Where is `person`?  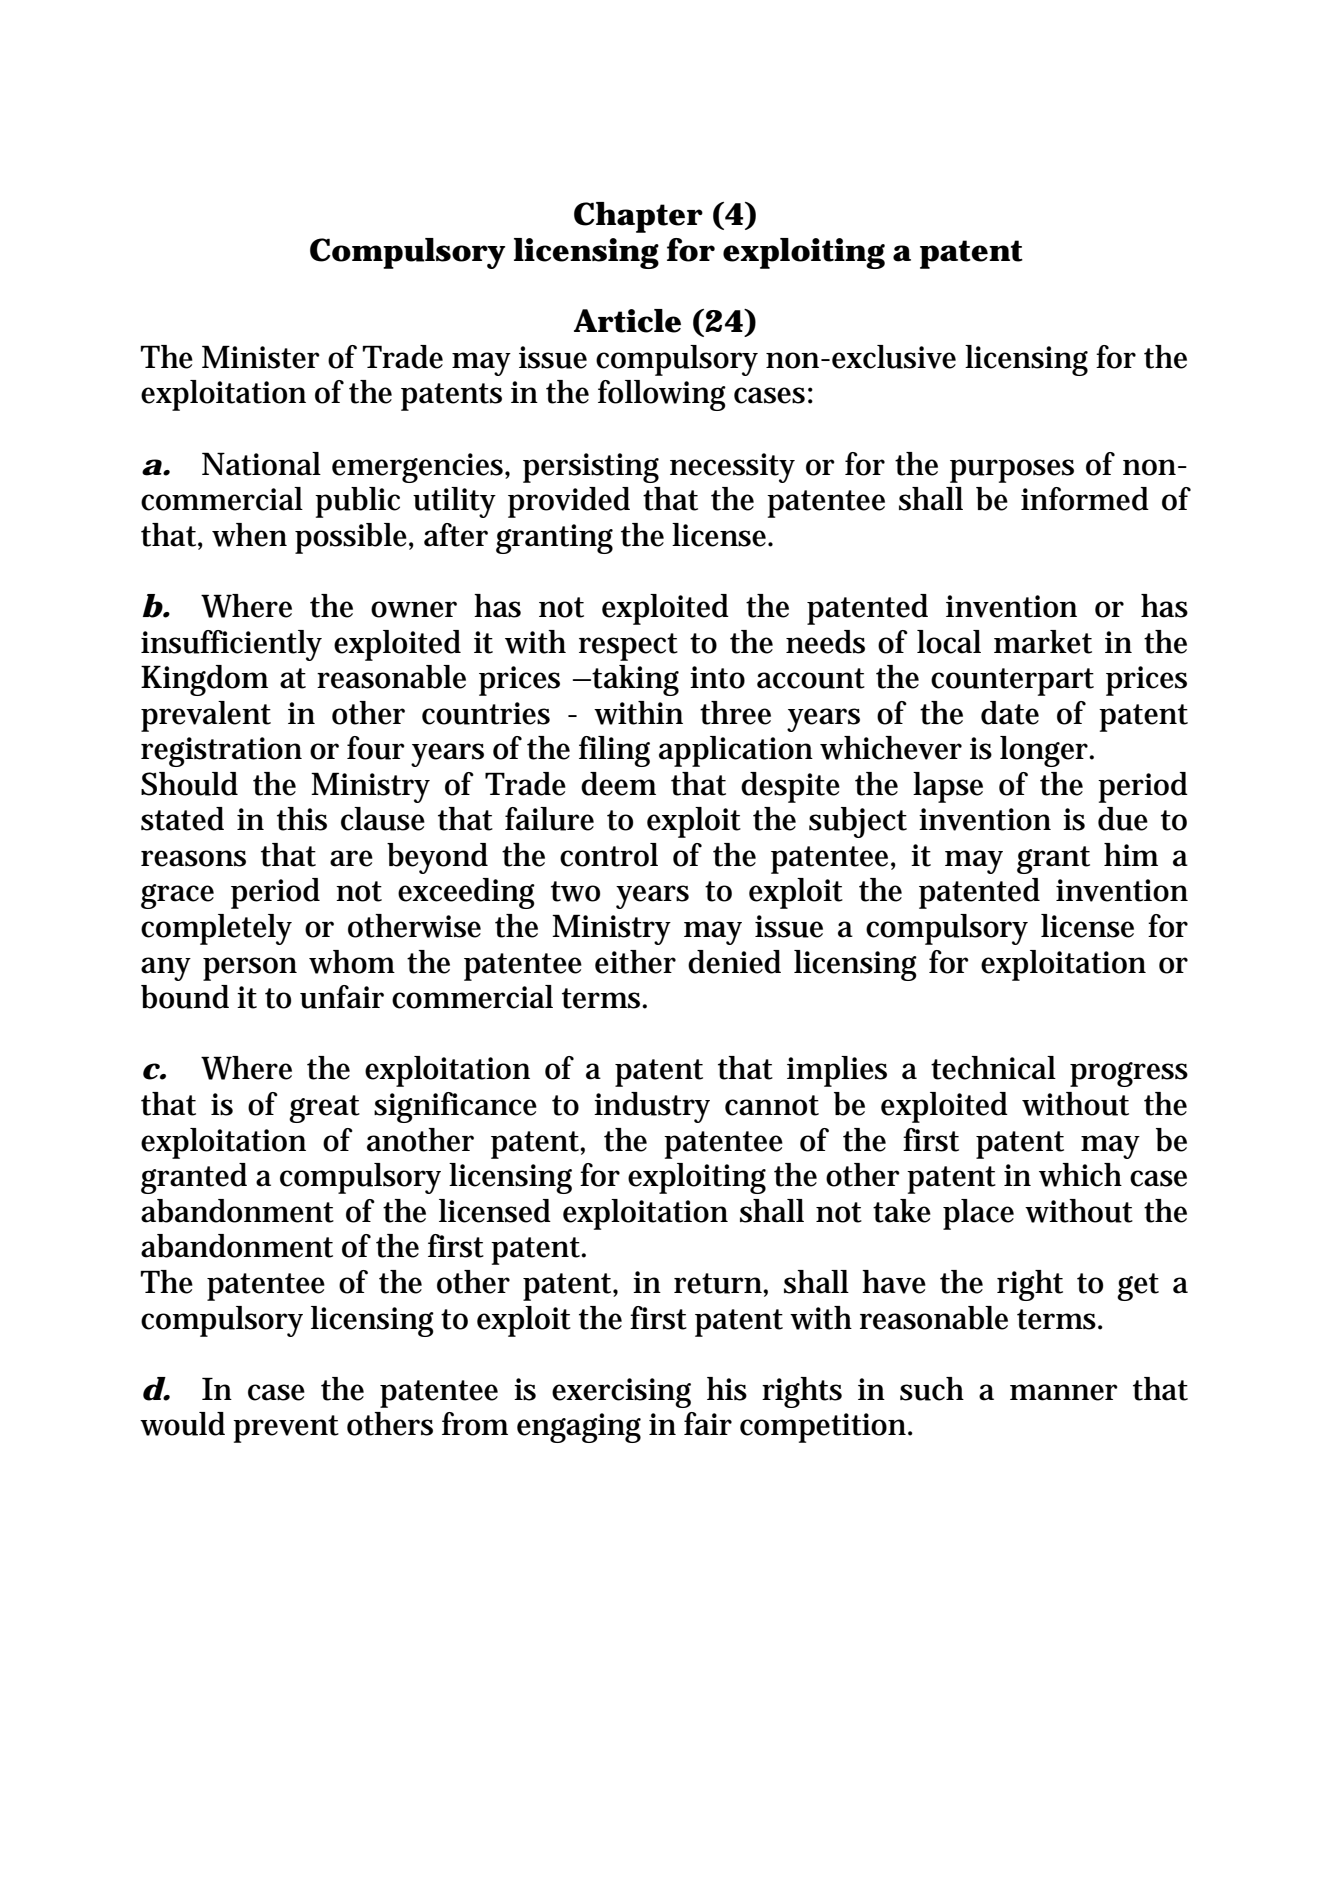 person is located at coordinates (250, 969).
